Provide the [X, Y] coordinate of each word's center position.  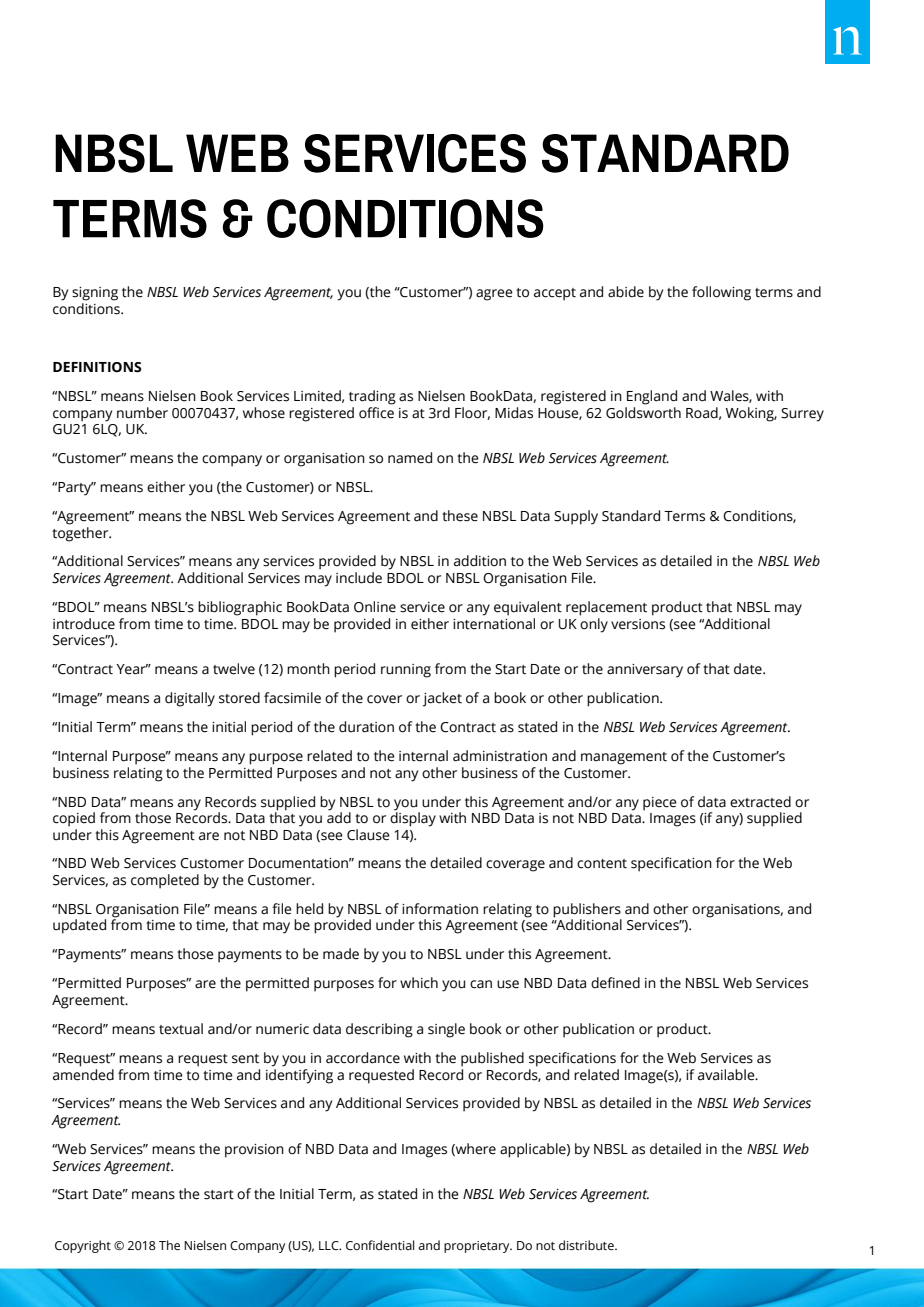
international [494, 622]
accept [555, 294]
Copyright [83, 1246]
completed [165, 881]
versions [638, 624]
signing [95, 294]
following [721, 293]
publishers [587, 911]
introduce [84, 624]
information [440, 909]
